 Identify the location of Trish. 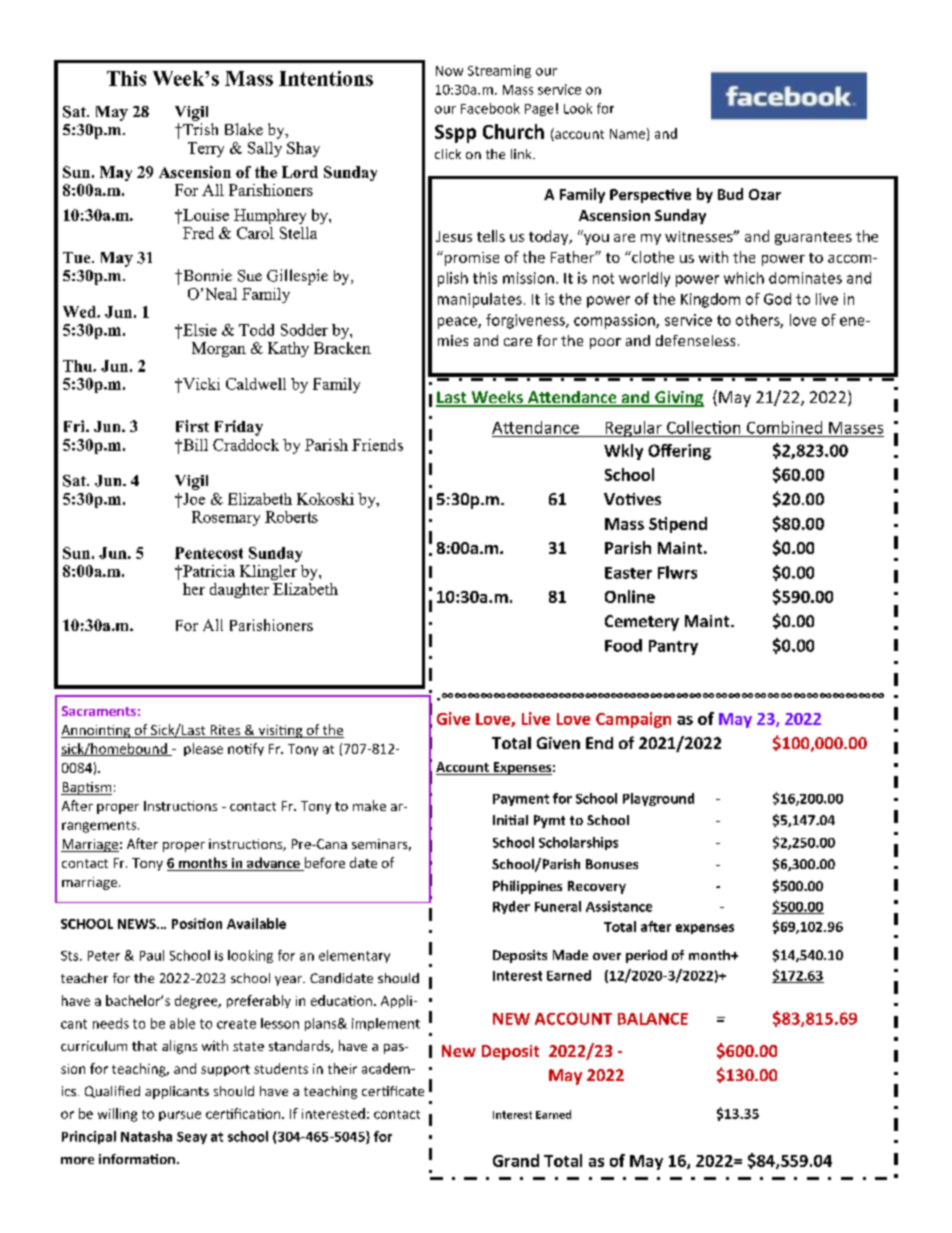
(199, 129).
